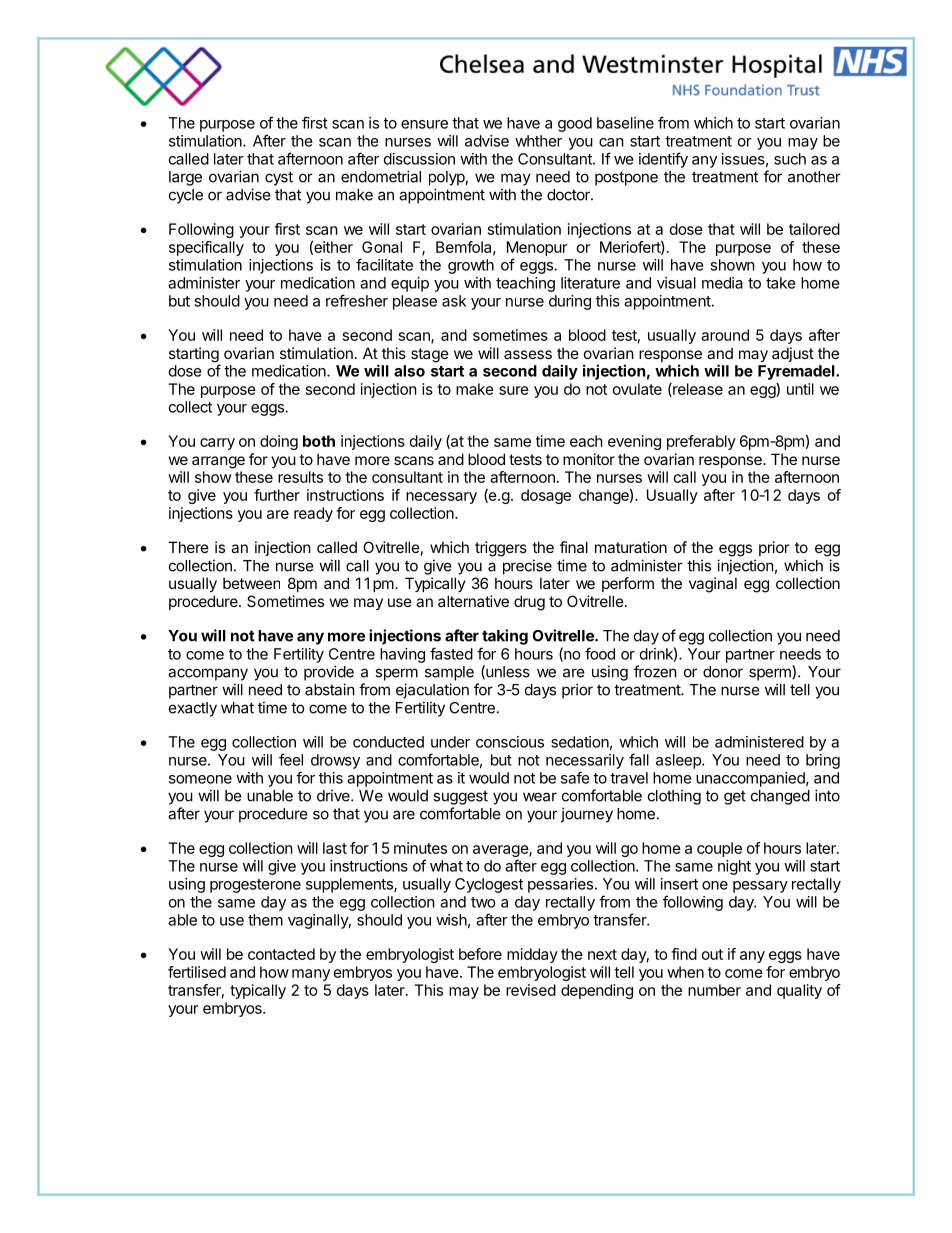 This screenshot has height=1233, width=952. I want to click on such, so click(790, 159).
